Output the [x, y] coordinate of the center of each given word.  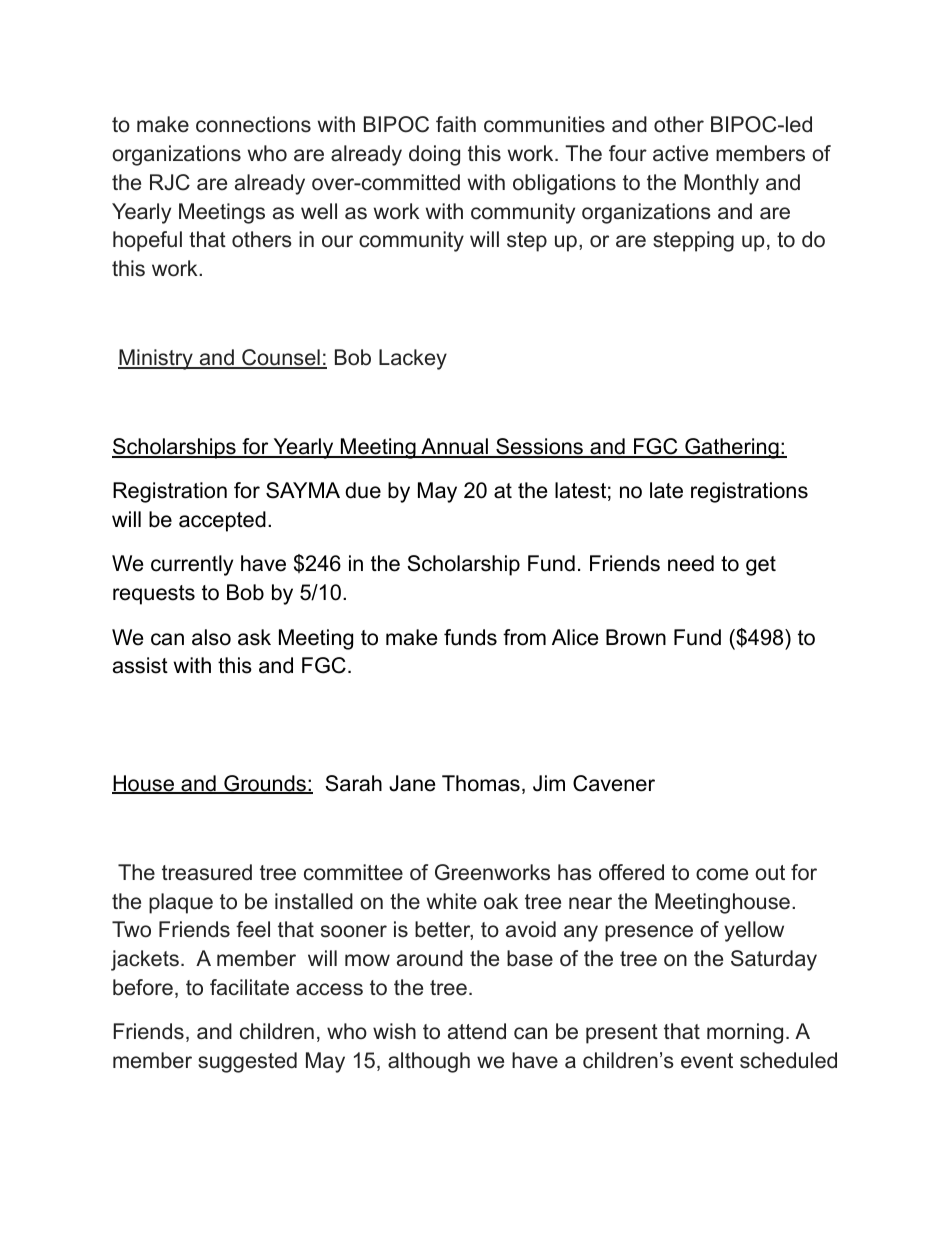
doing [434, 155]
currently [192, 565]
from [524, 637]
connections [253, 124]
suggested [247, 1062]
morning [745, 1033]
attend [477, 1031]
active [680, 153]
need [691, 563]
